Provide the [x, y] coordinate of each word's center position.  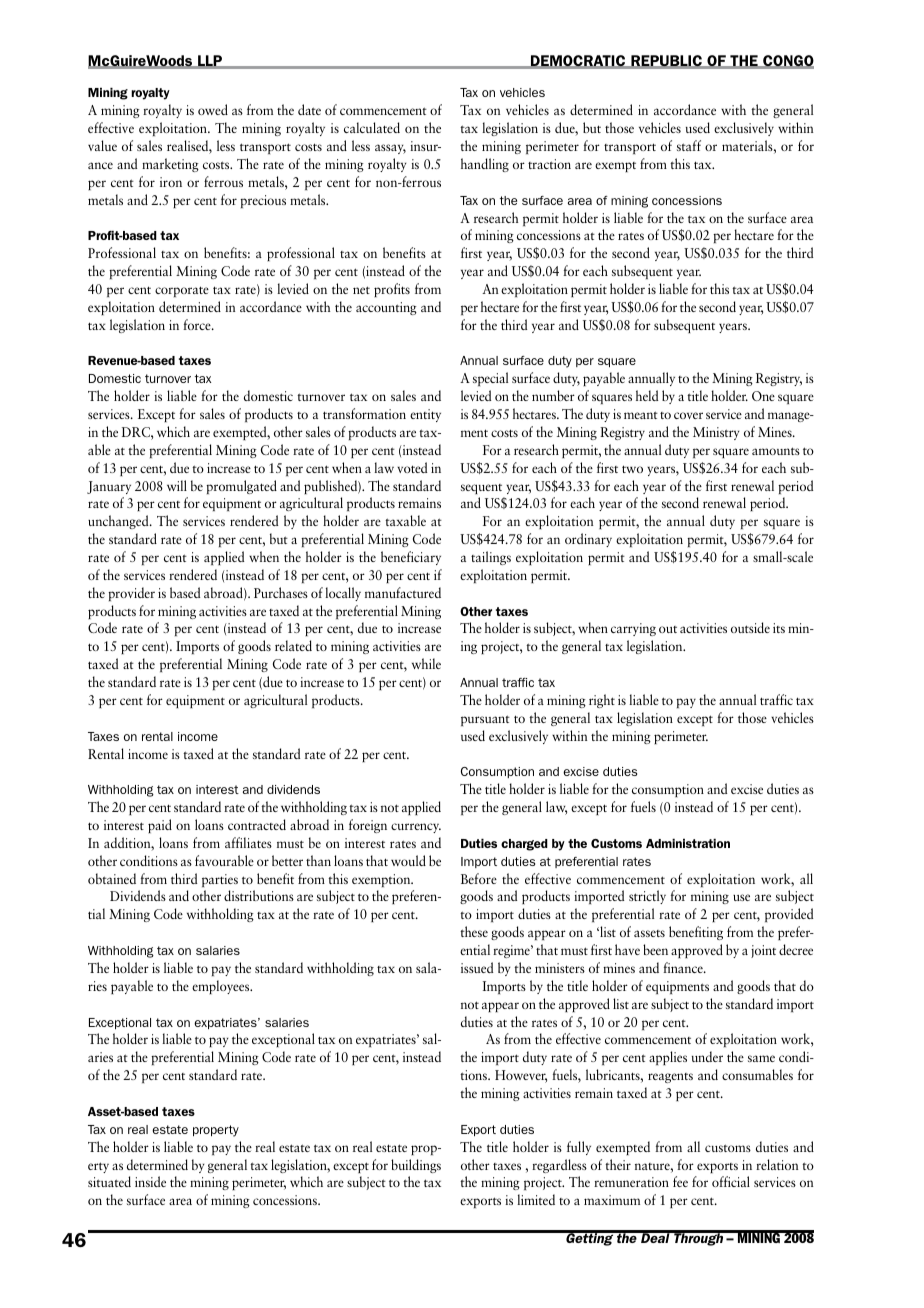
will [177, 485]
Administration [688, 843]
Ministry [716, 433]
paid [160, 826]
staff [689, 145]
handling [485, 165]
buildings [416, 1166]
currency [416, 828]
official [731, 1181]
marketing [170, 165]
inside [150, 1181]
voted [412, 467]
